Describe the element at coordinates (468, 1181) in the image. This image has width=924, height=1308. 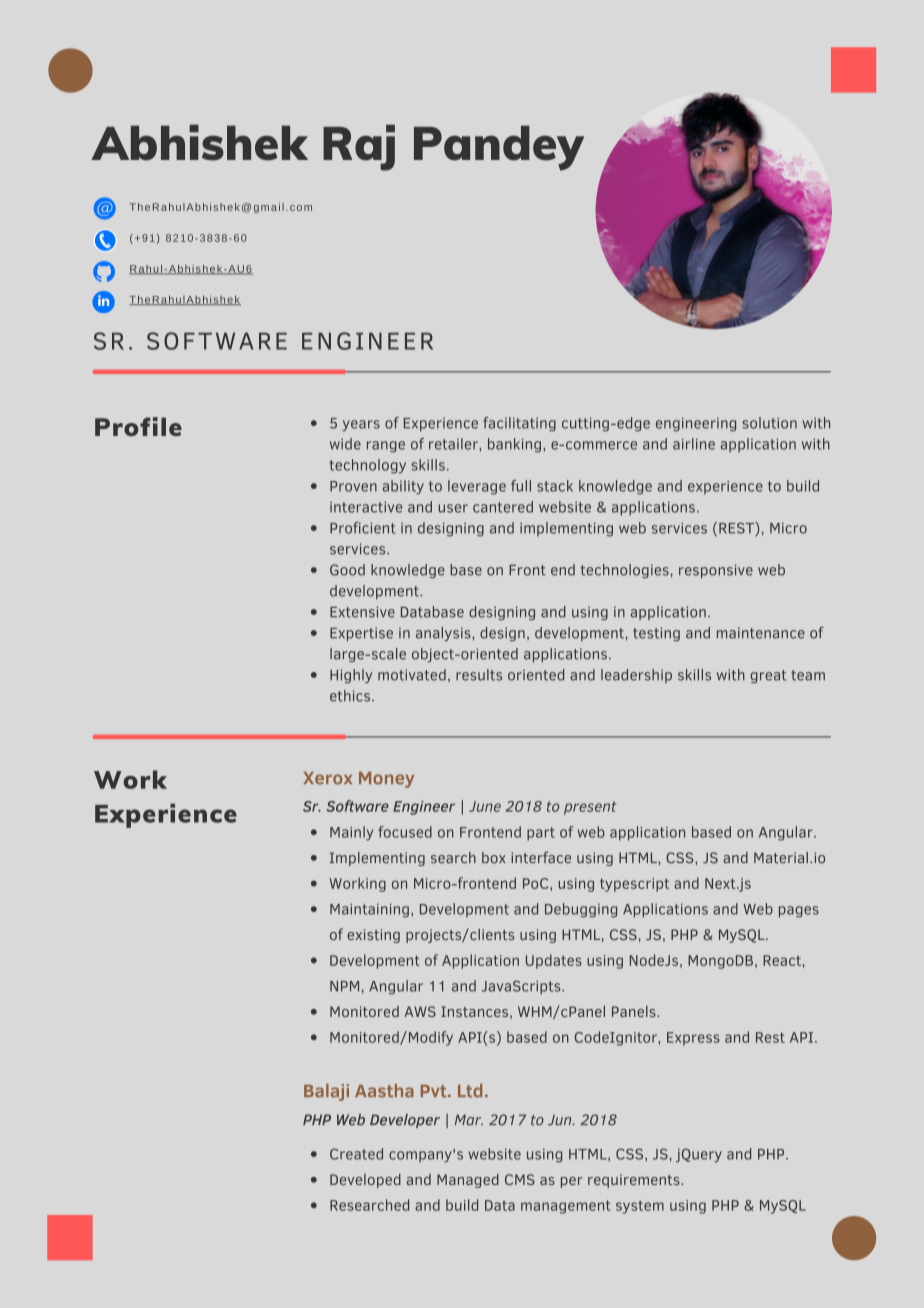
I see `Managed` at that location.
